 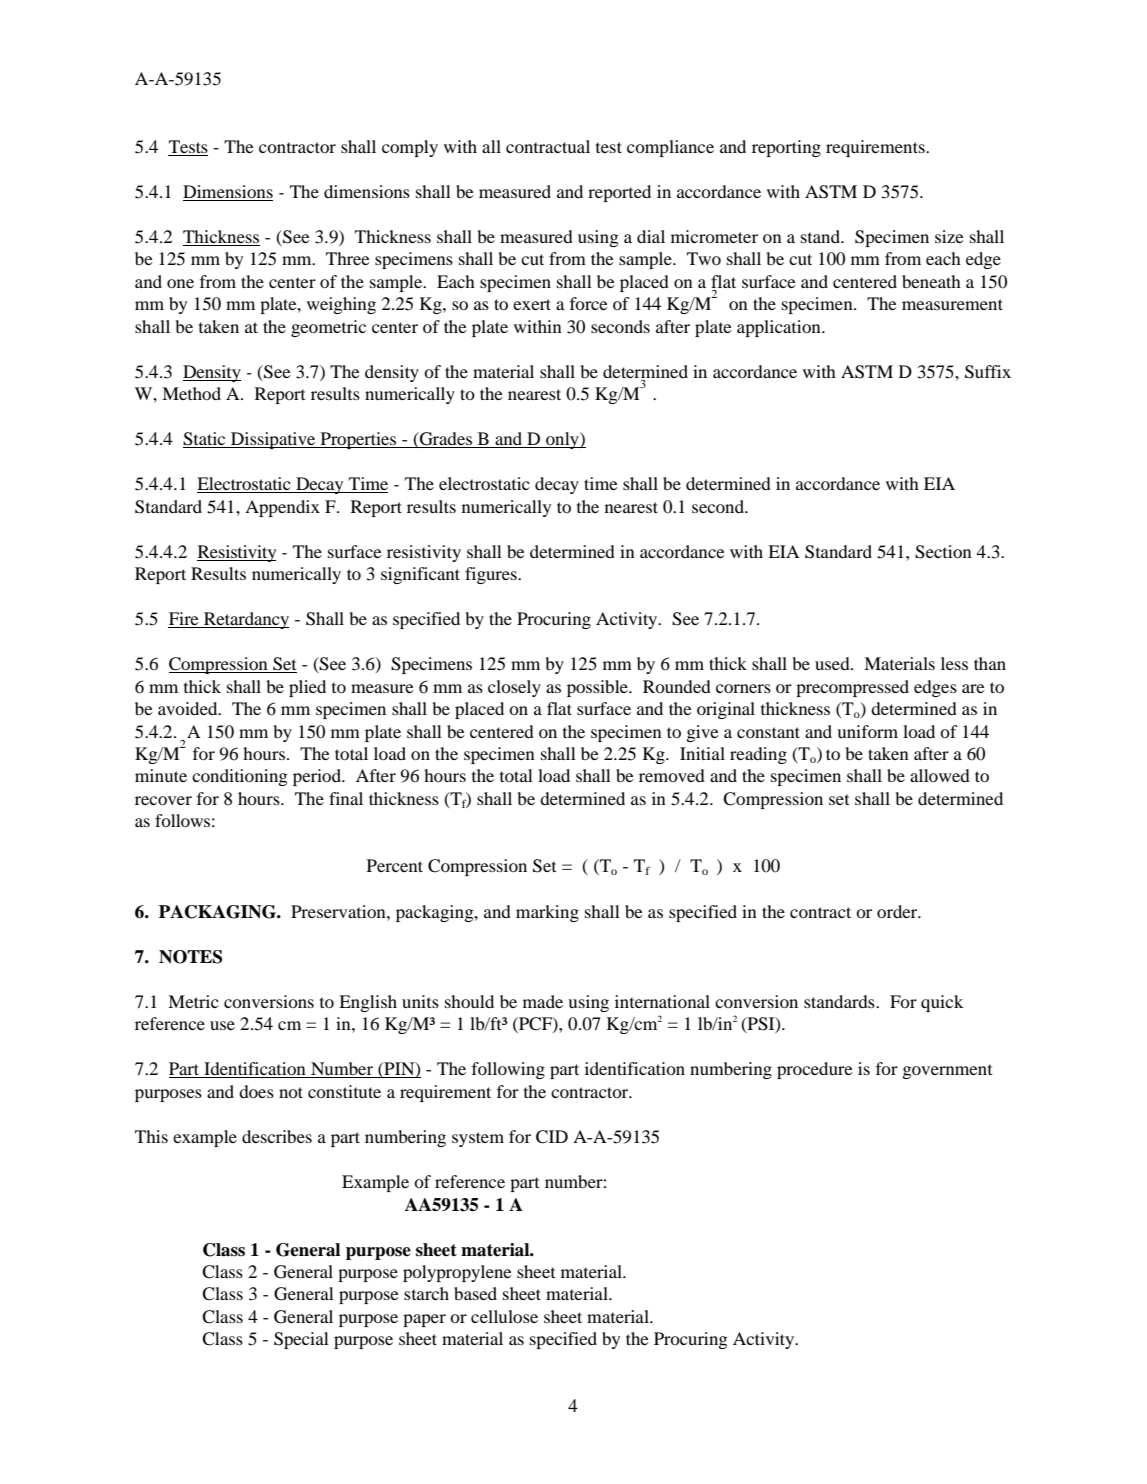 I want to click on Three, so click(x=348, y=258).
